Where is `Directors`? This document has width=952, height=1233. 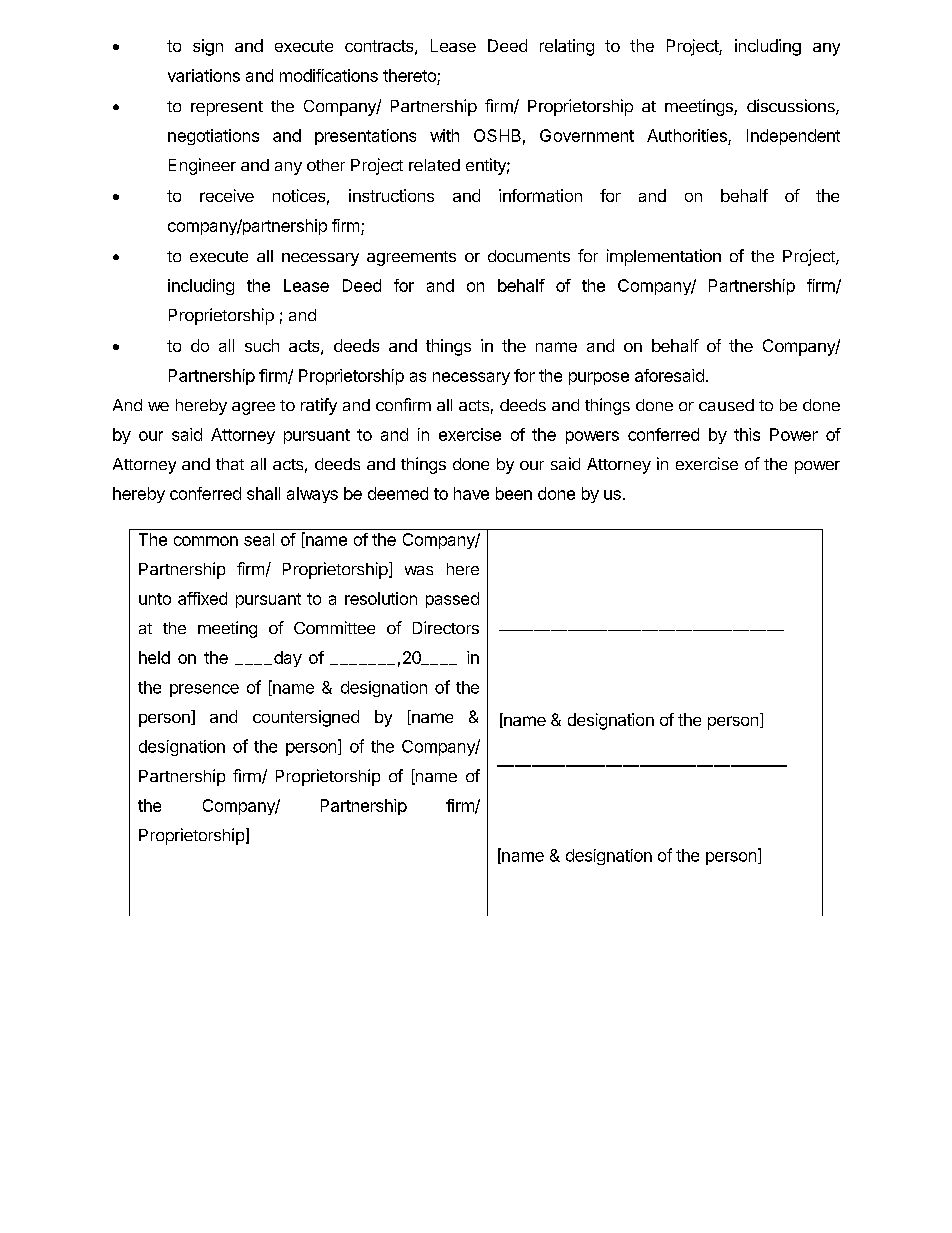
Directors is located at coordinates (446, 627).
